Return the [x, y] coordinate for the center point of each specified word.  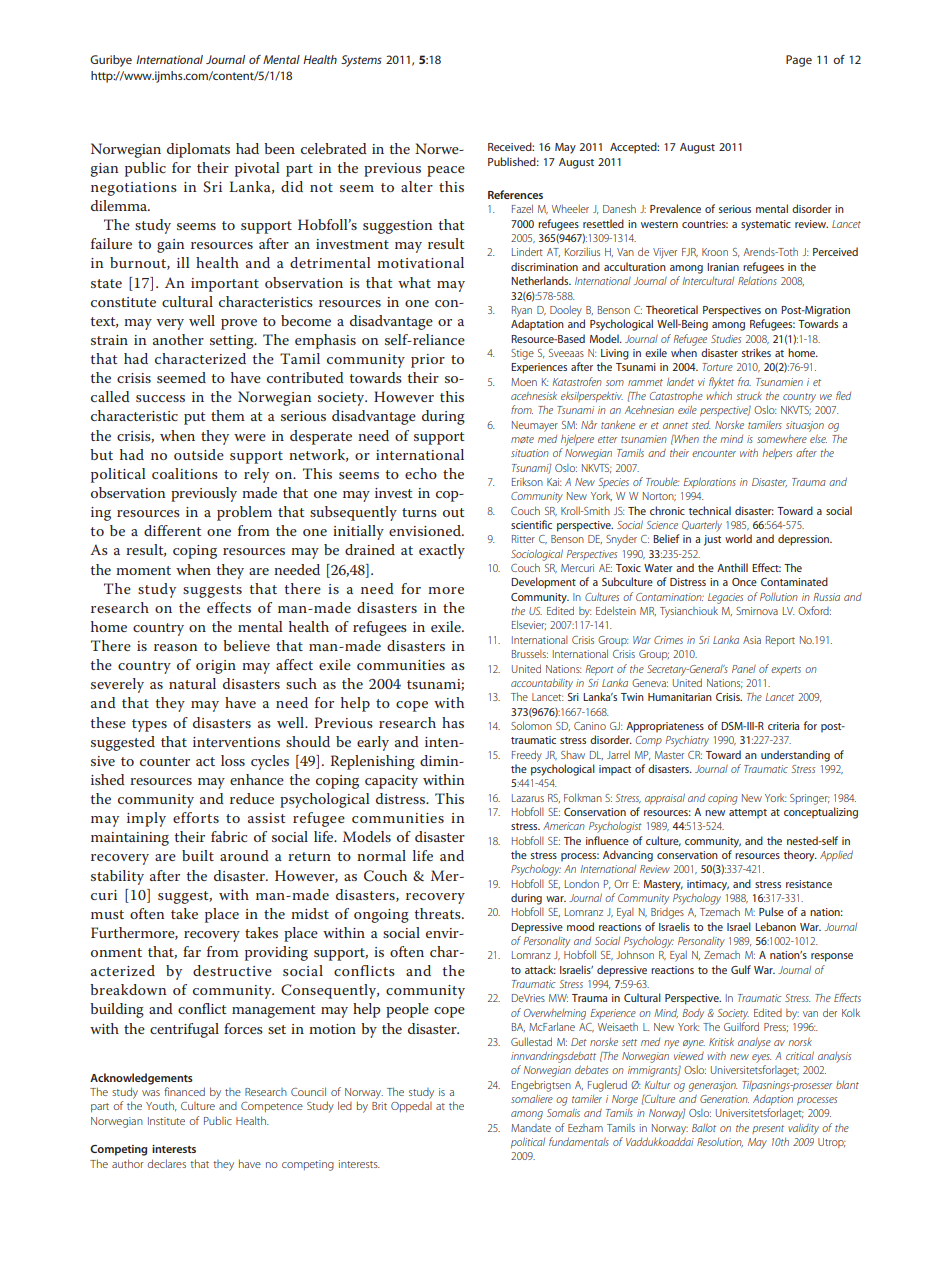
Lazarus [528, 798]
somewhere [782, 439]
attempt [748, 813]
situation [530, 453]
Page [799, 61]
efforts [196, 817]
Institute [166, 1121]
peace [446, 171]
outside [199, 454]
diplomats [198, 150]
